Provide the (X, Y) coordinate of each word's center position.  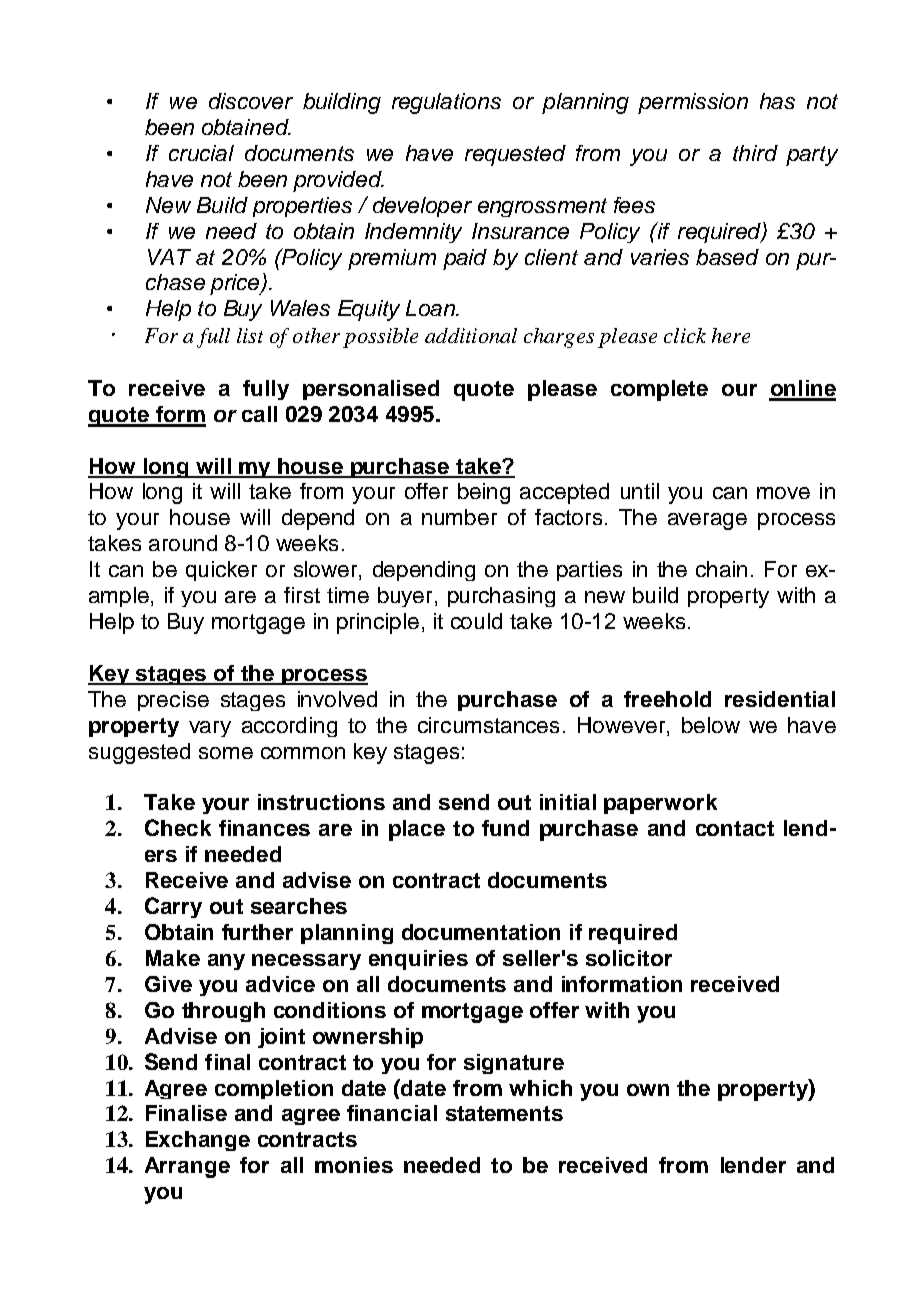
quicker (221, 571)
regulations (446, 103)
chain (721, 569)
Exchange (198, 1141)
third (755, 153)
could (476, 621)
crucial (201, 153)
